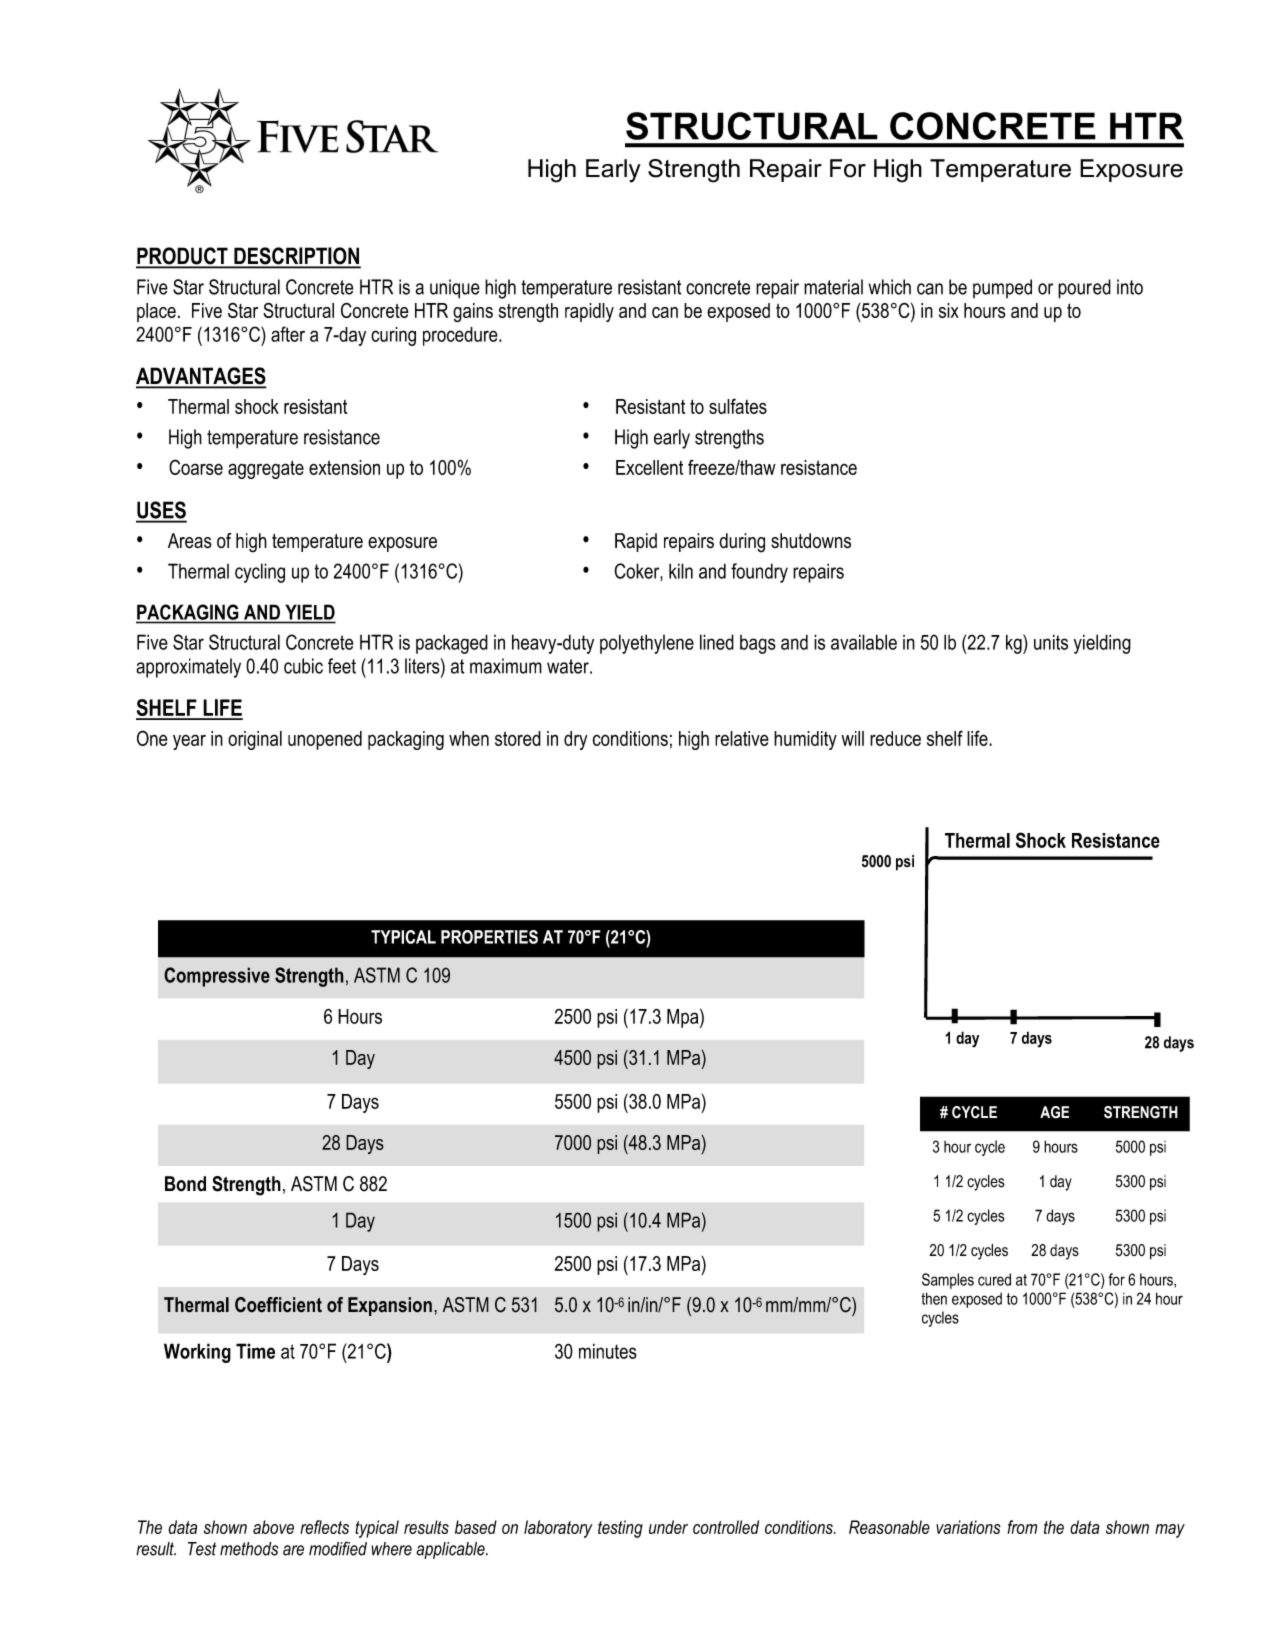 Image resolution: width=1264 pixels, height=1636 pixels. Describe the element at coordinates (1051, 642) in the screenshot. I see `units` at that location.
